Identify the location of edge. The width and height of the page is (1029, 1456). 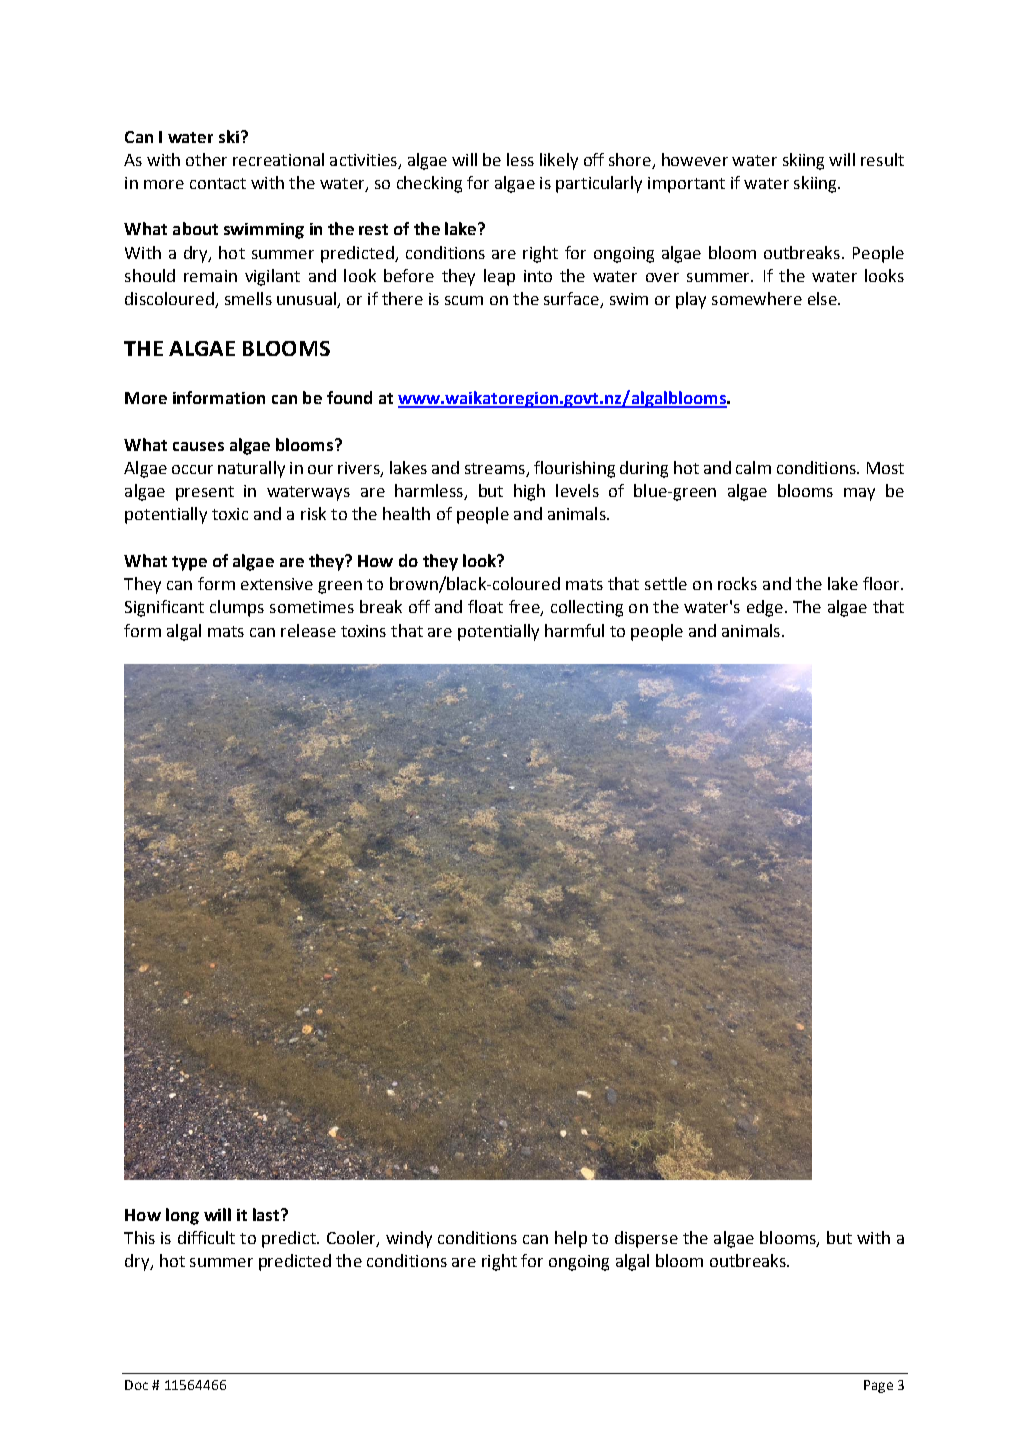
(765, 608).
